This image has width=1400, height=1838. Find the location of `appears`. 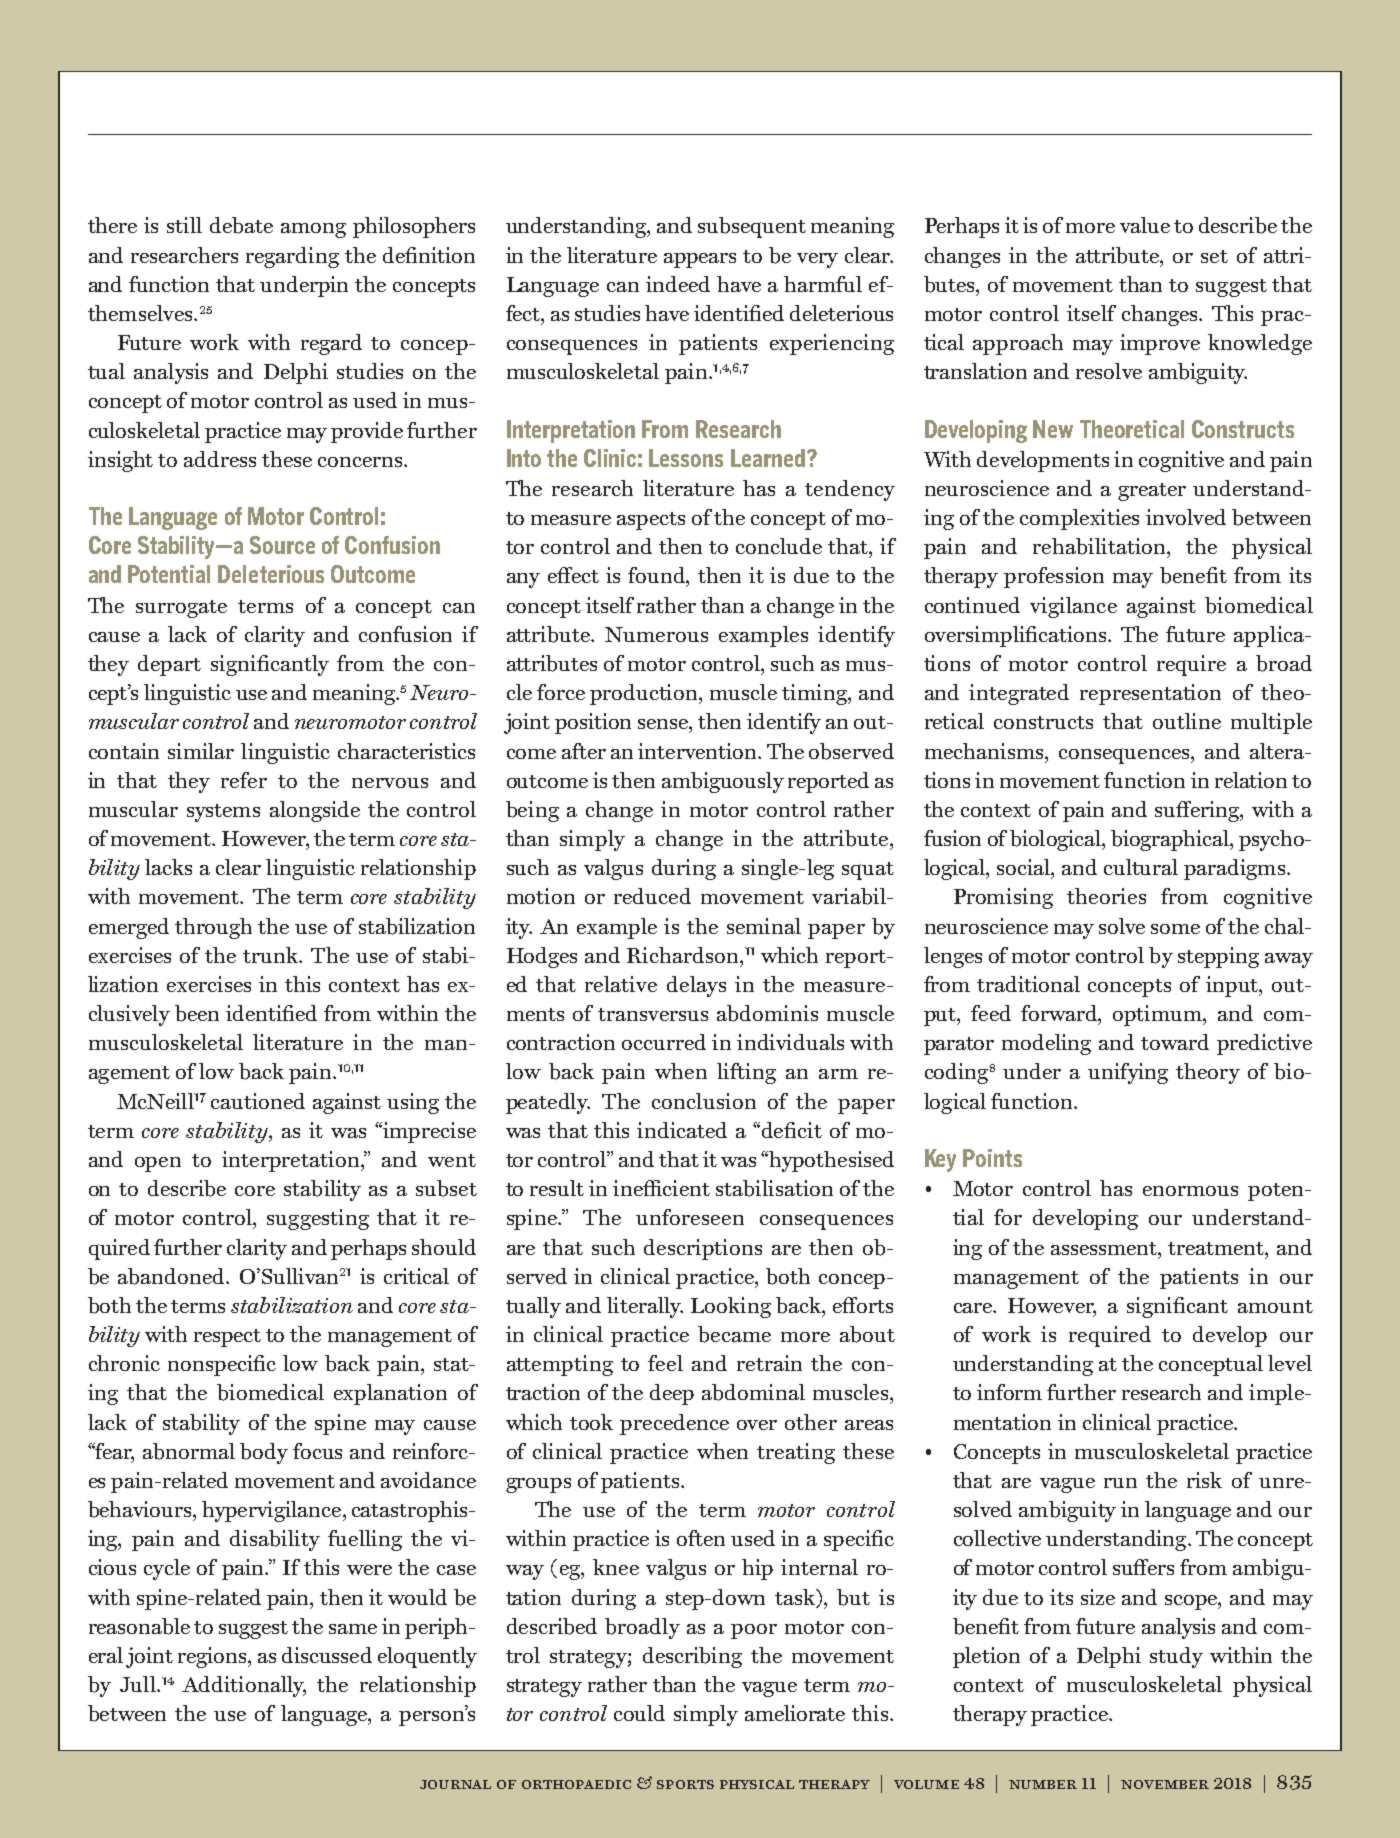

appears is located at coordinates (700, 260).
